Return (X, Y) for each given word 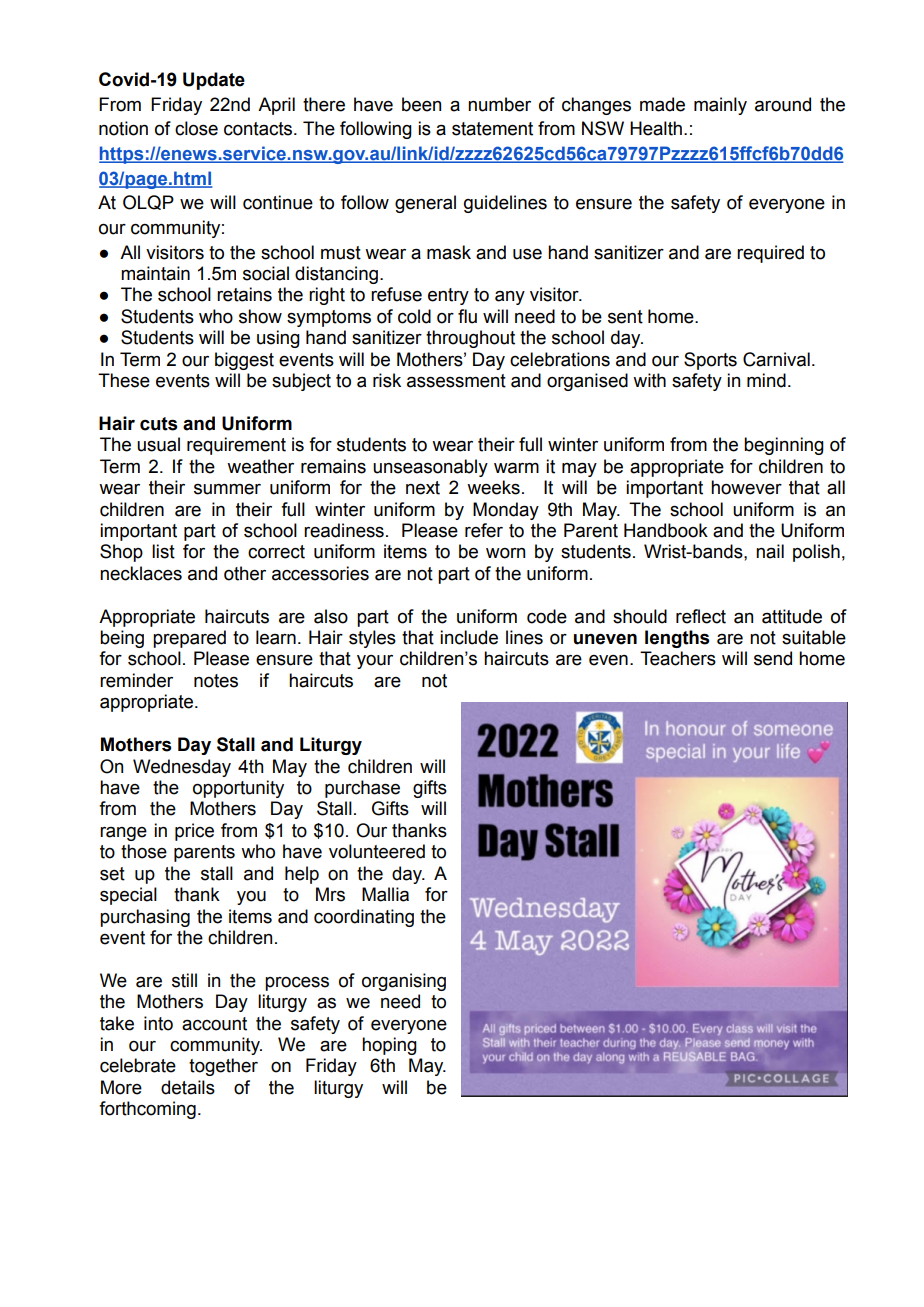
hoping (389, 1046)
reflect (701, 616)
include (469, 637)
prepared (189, 639)
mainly (720, 106)
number (499, 104)
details (188, 1087)
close (196, 128)
